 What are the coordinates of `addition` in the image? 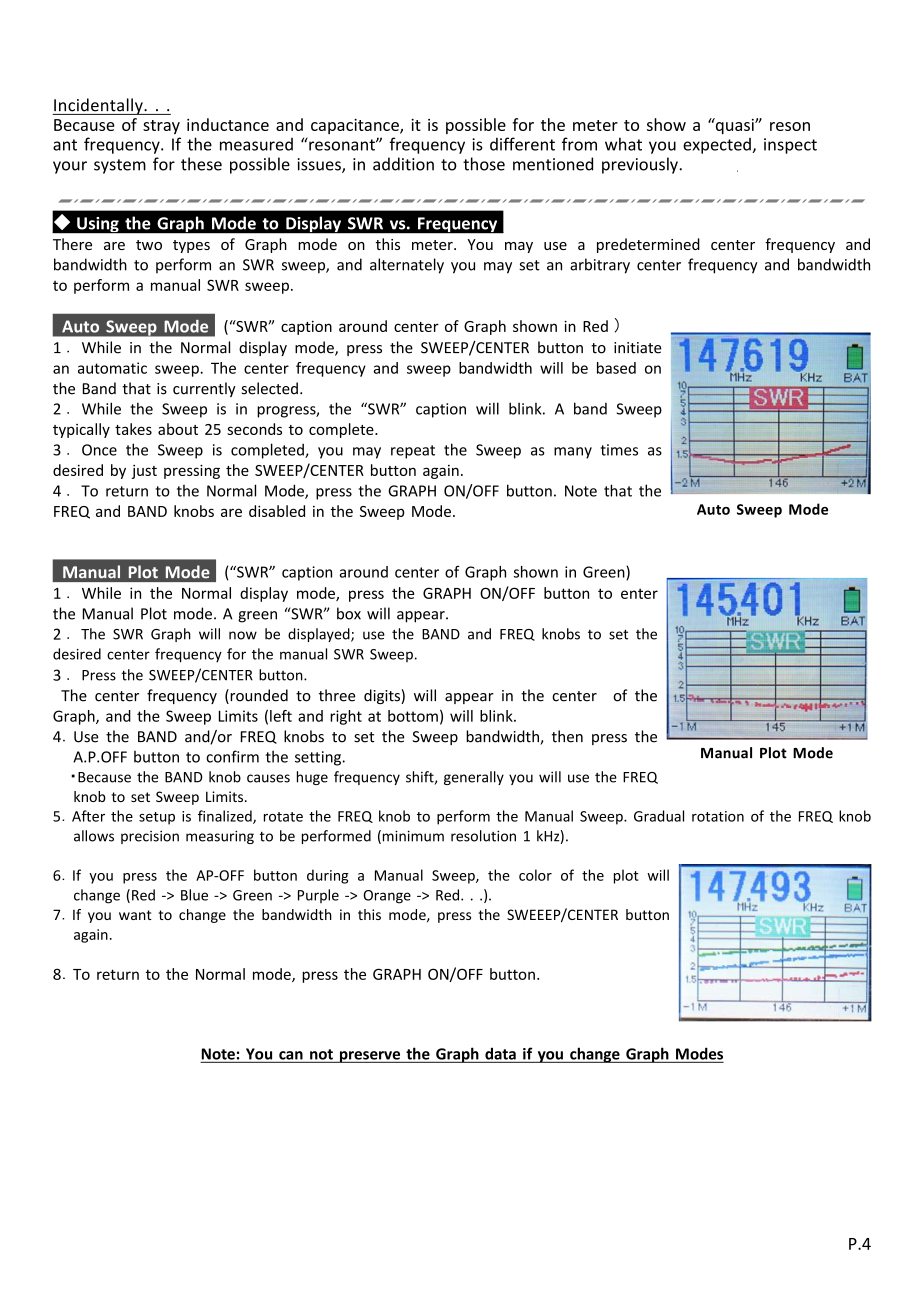 It's located at (403, 164).
